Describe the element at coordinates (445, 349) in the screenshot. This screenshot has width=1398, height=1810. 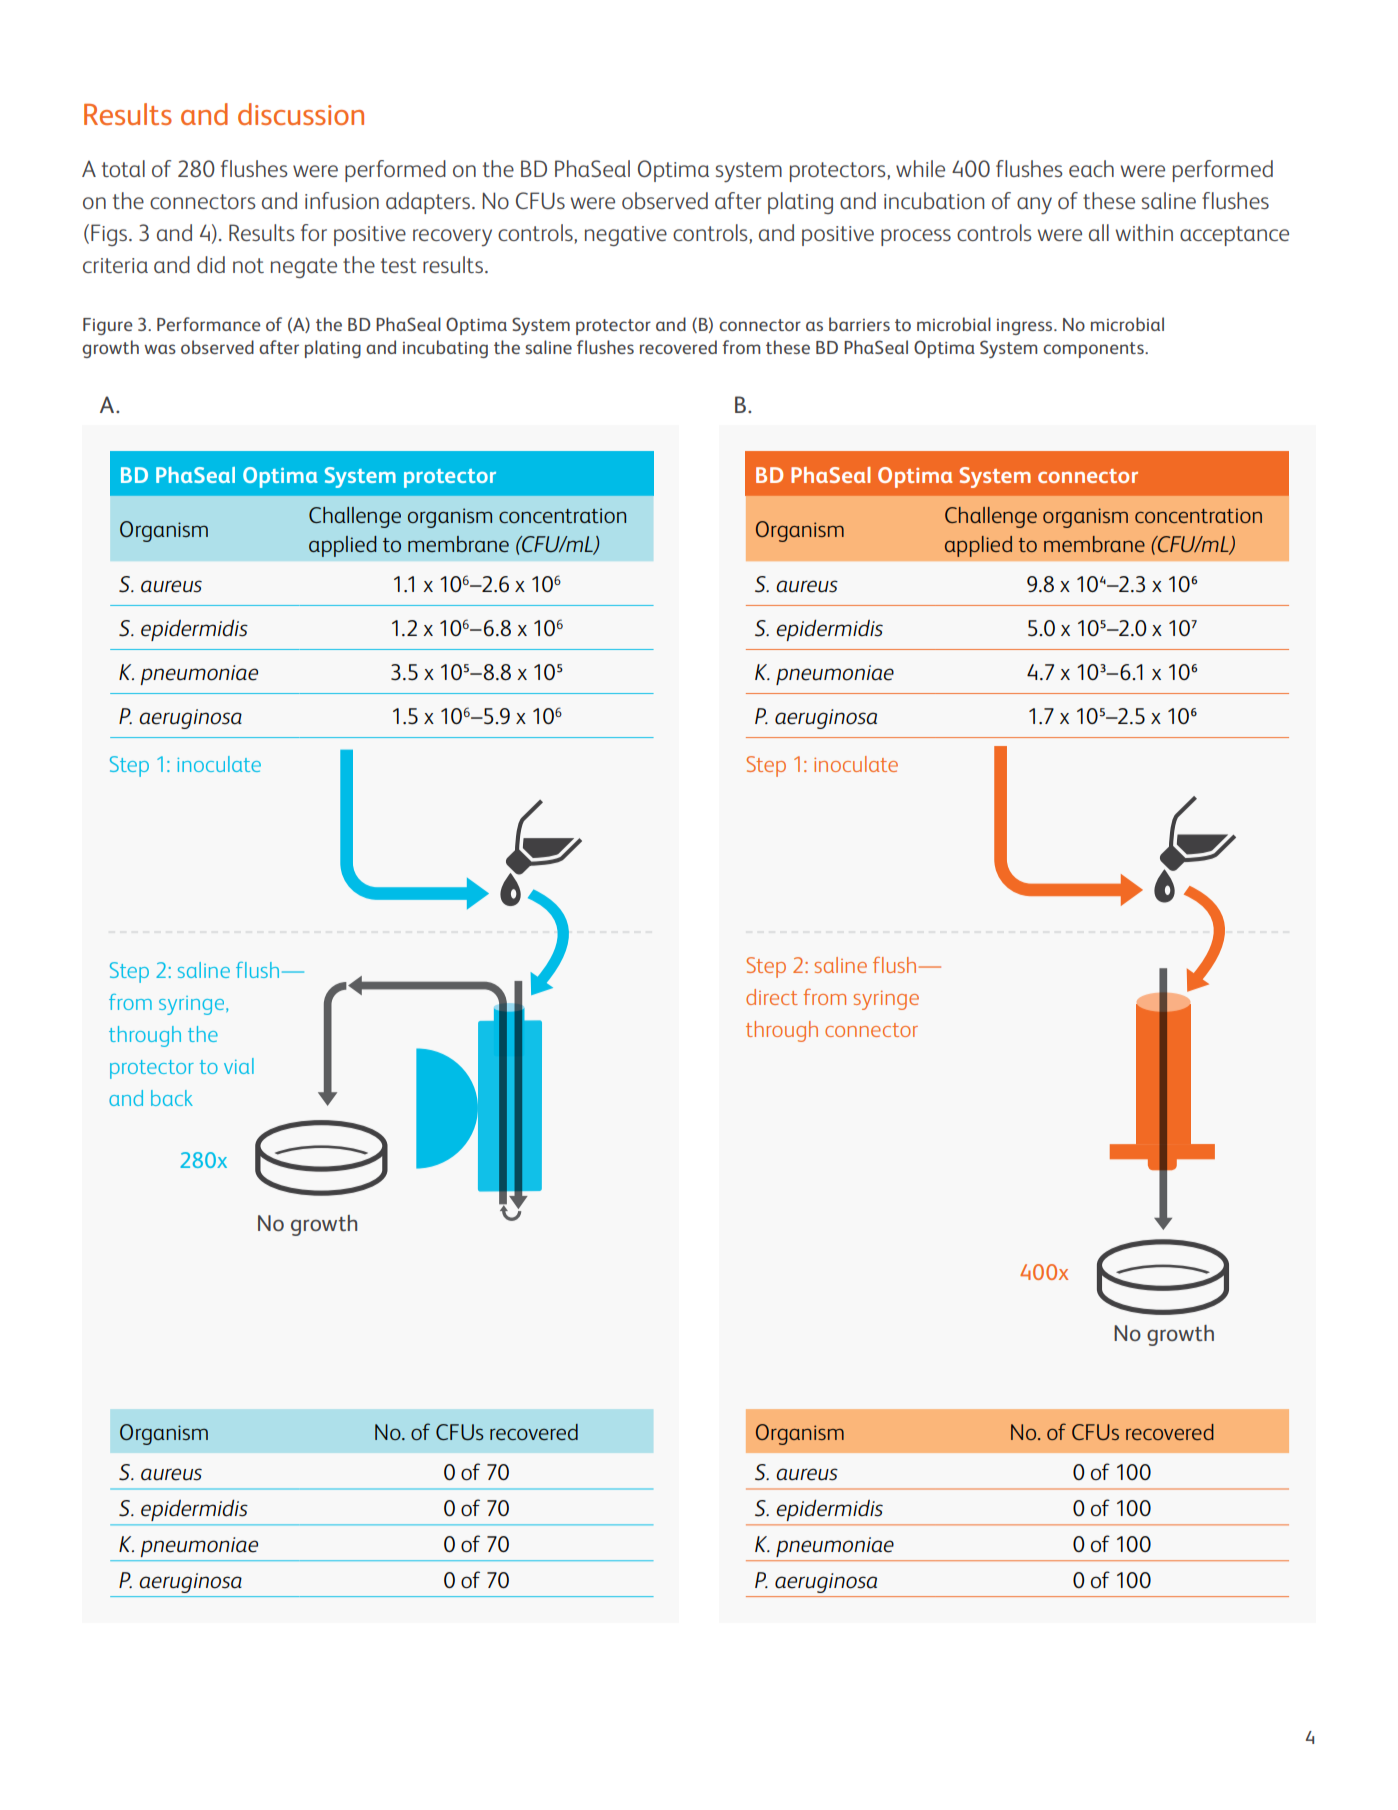
I see `incubating` at that location.
